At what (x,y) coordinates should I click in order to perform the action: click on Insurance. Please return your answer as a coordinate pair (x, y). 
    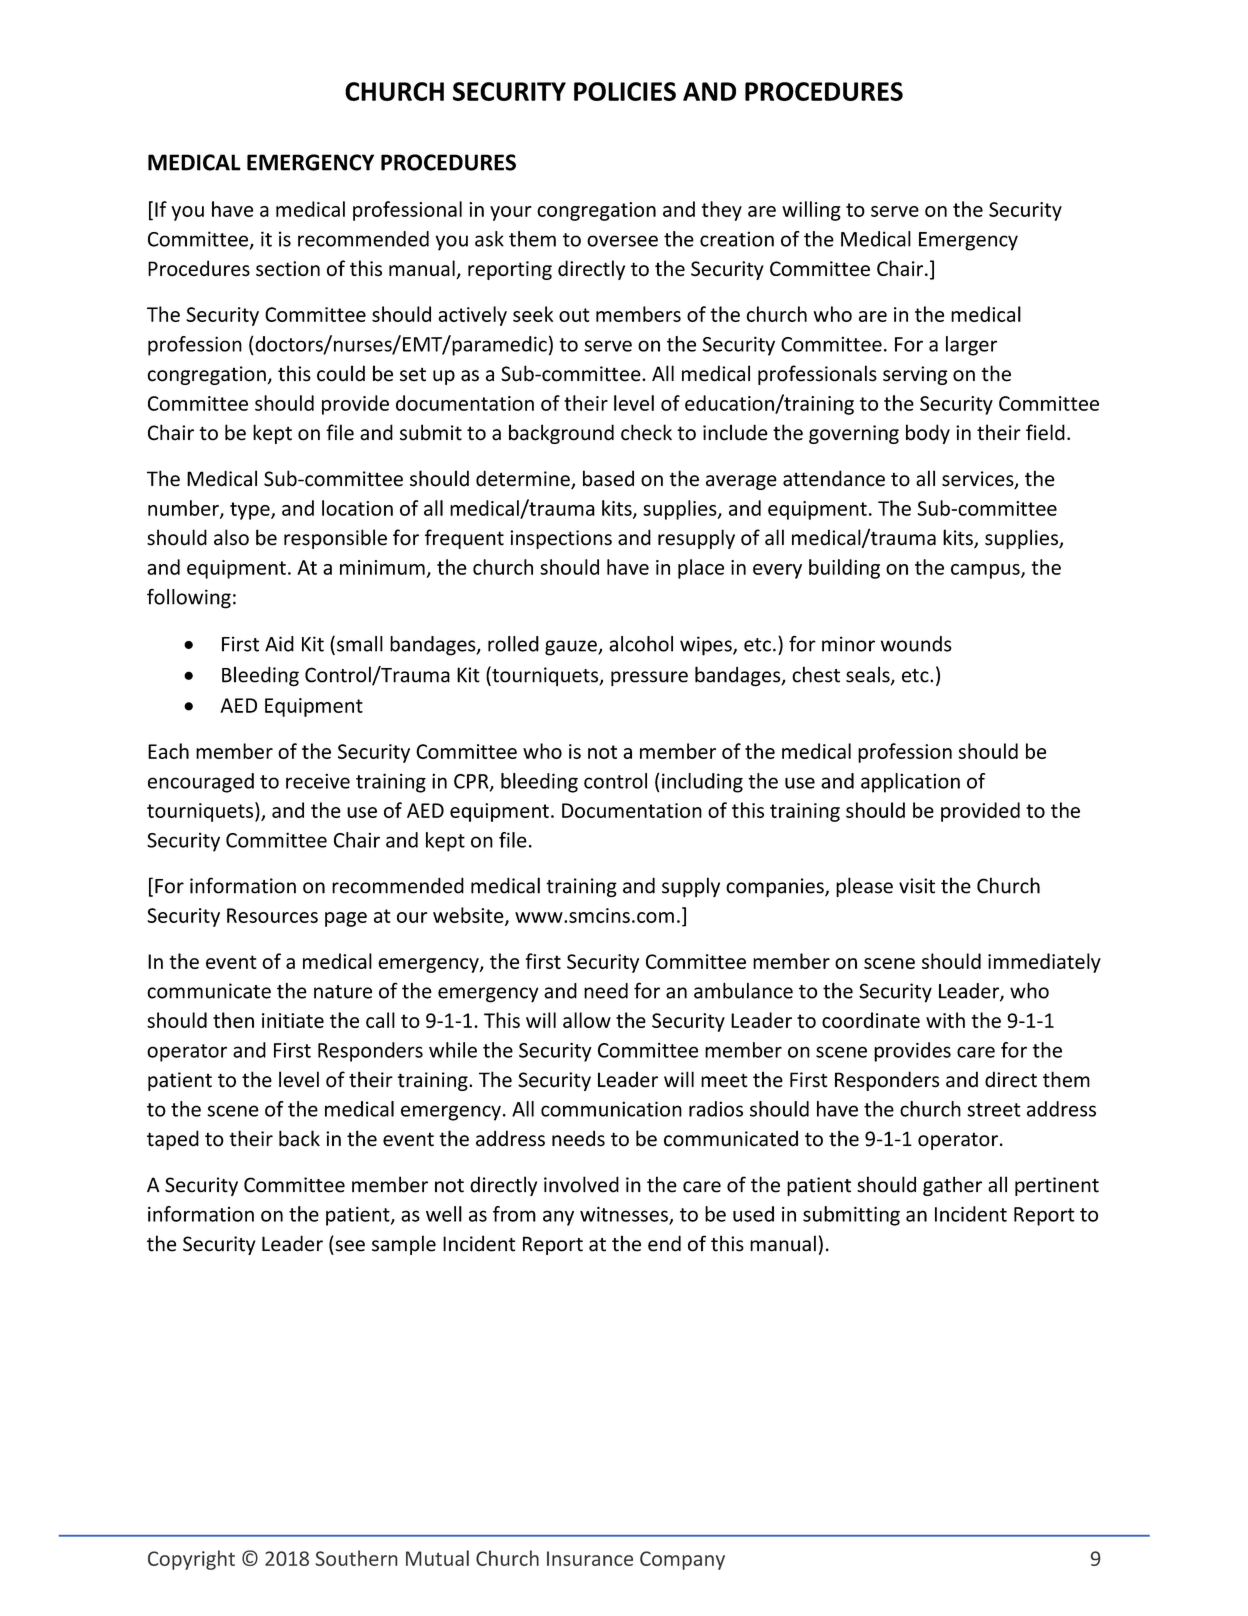
    Looking at the image, I should click on (590, 1558).
